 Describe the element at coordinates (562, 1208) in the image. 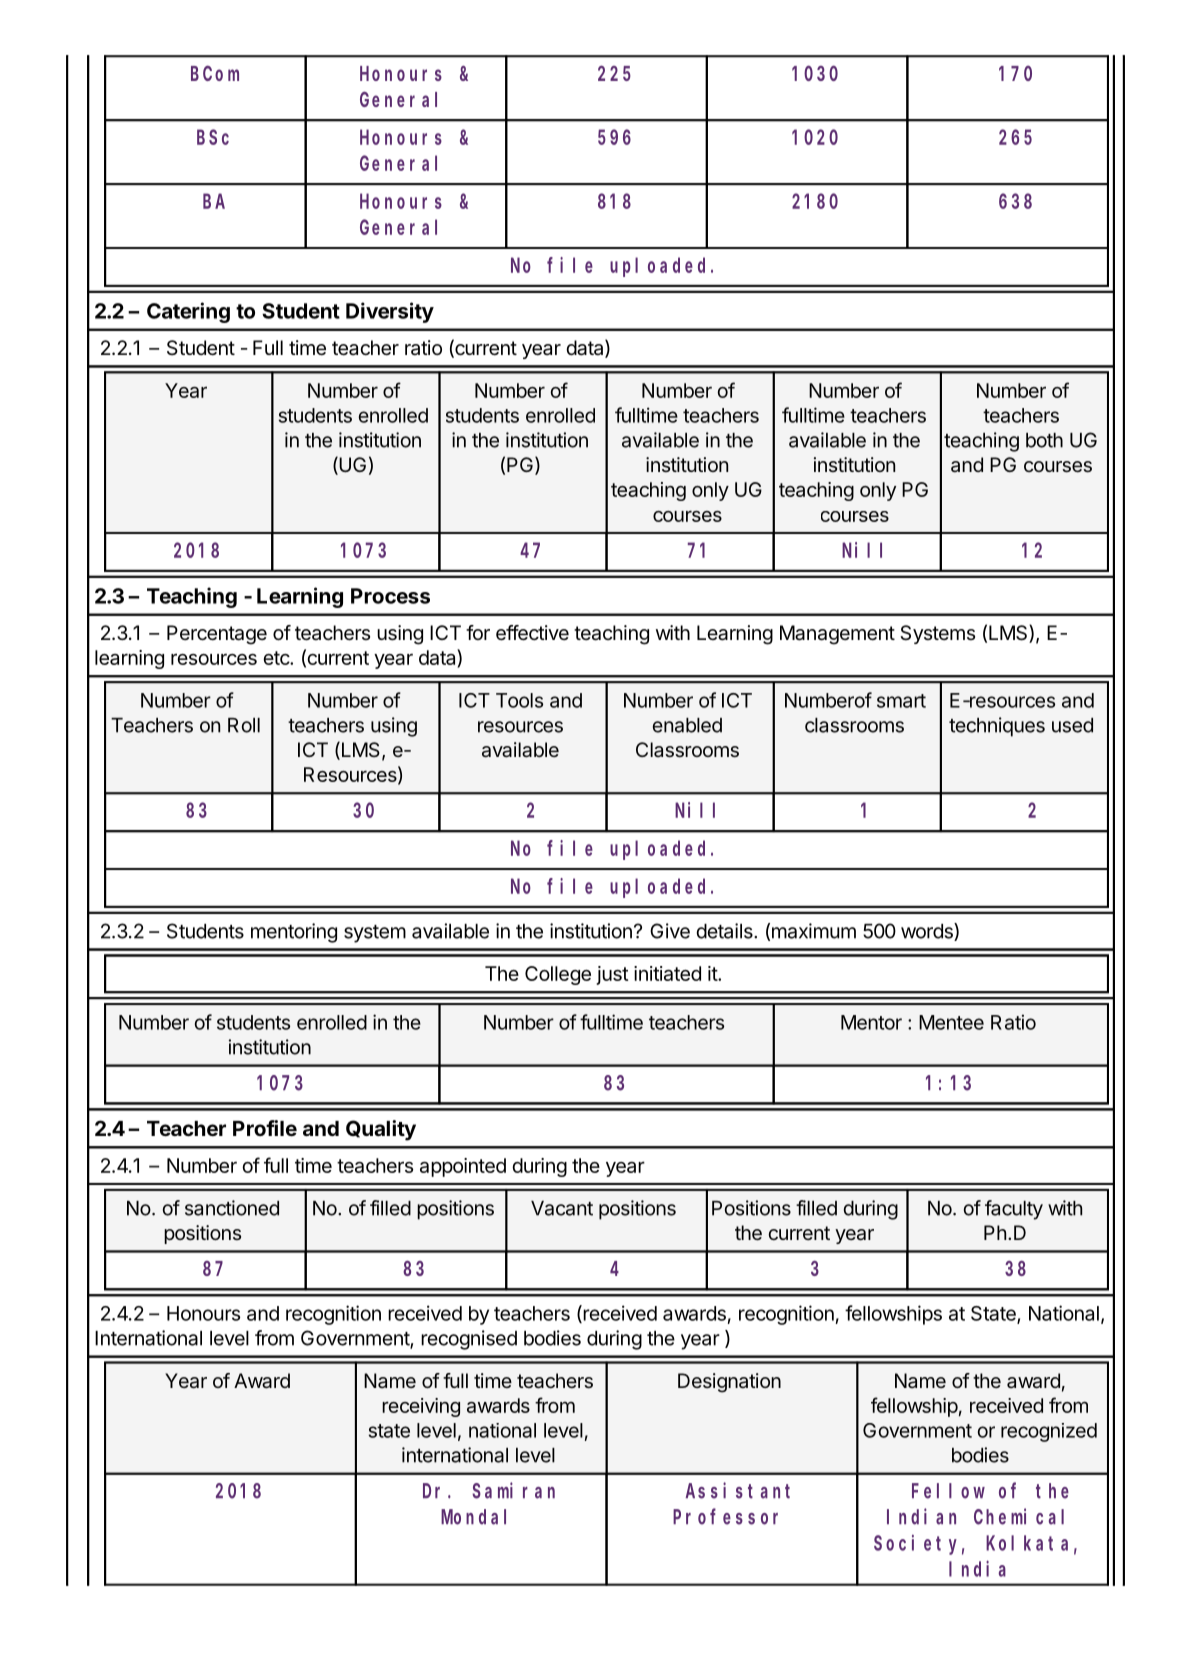

I see `Vacant` at that location.
